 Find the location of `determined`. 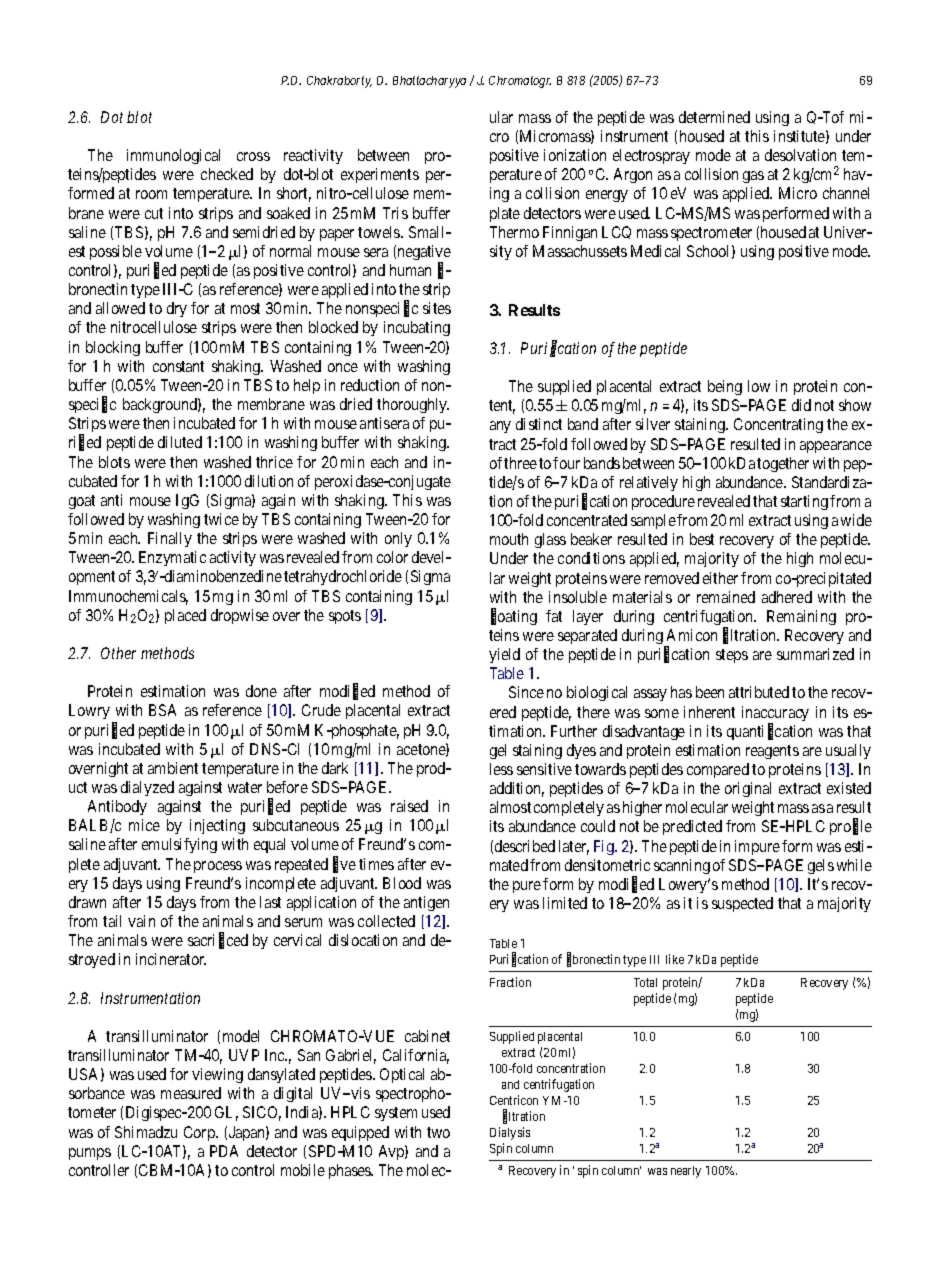

determined is located at coordinates (714, 117).
